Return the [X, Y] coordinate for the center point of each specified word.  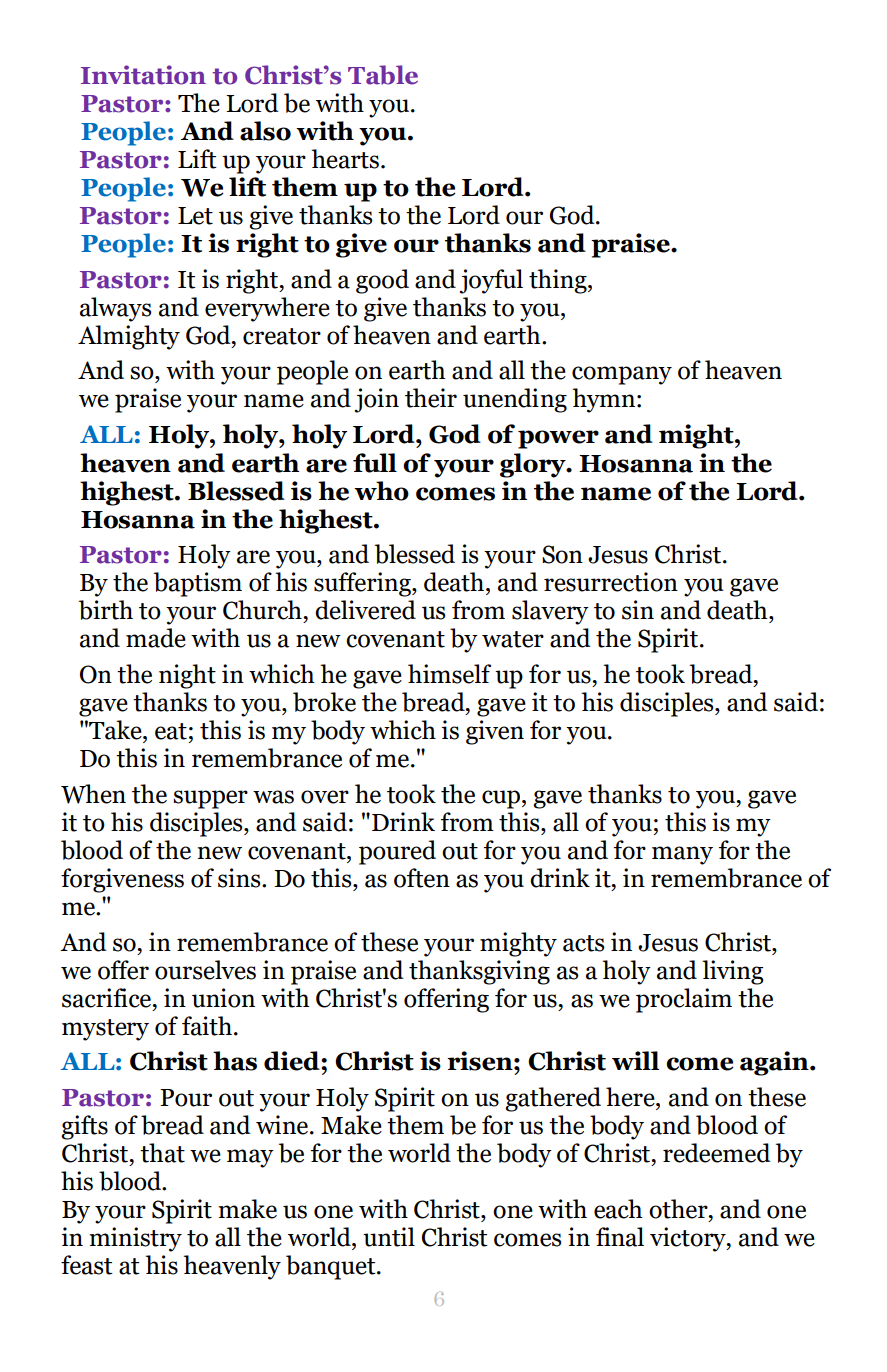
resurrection [611, 582]
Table [383, 75]
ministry [135, 1239]
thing [559, 281]
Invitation [143, 75]
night [187, 676]
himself [449, 674]
